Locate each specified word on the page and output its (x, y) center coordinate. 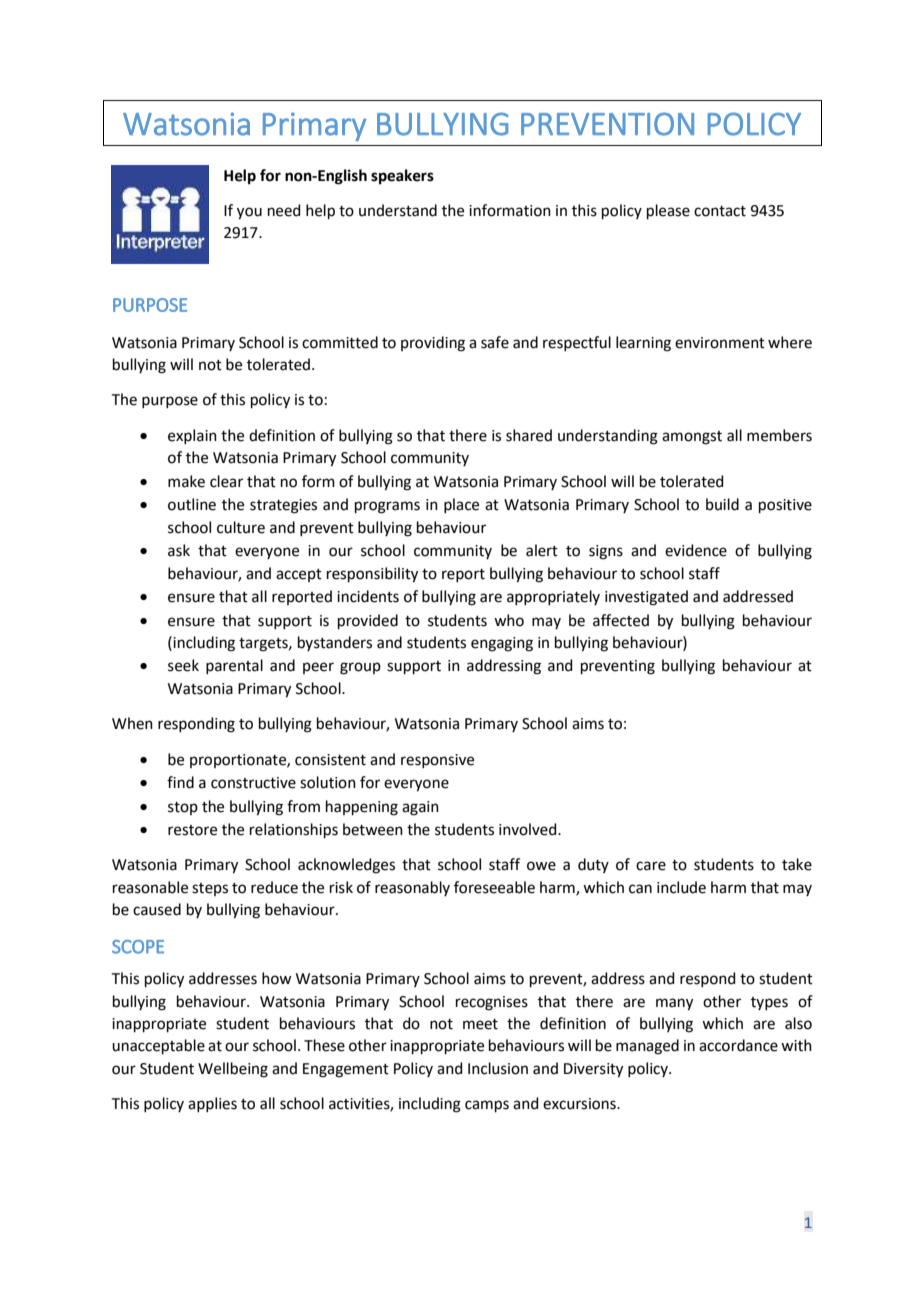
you (249, 213)
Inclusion (498, 1068)
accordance (738, 1045)
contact (720, 211)
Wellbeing (233, 1070)
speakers (402, 177)
